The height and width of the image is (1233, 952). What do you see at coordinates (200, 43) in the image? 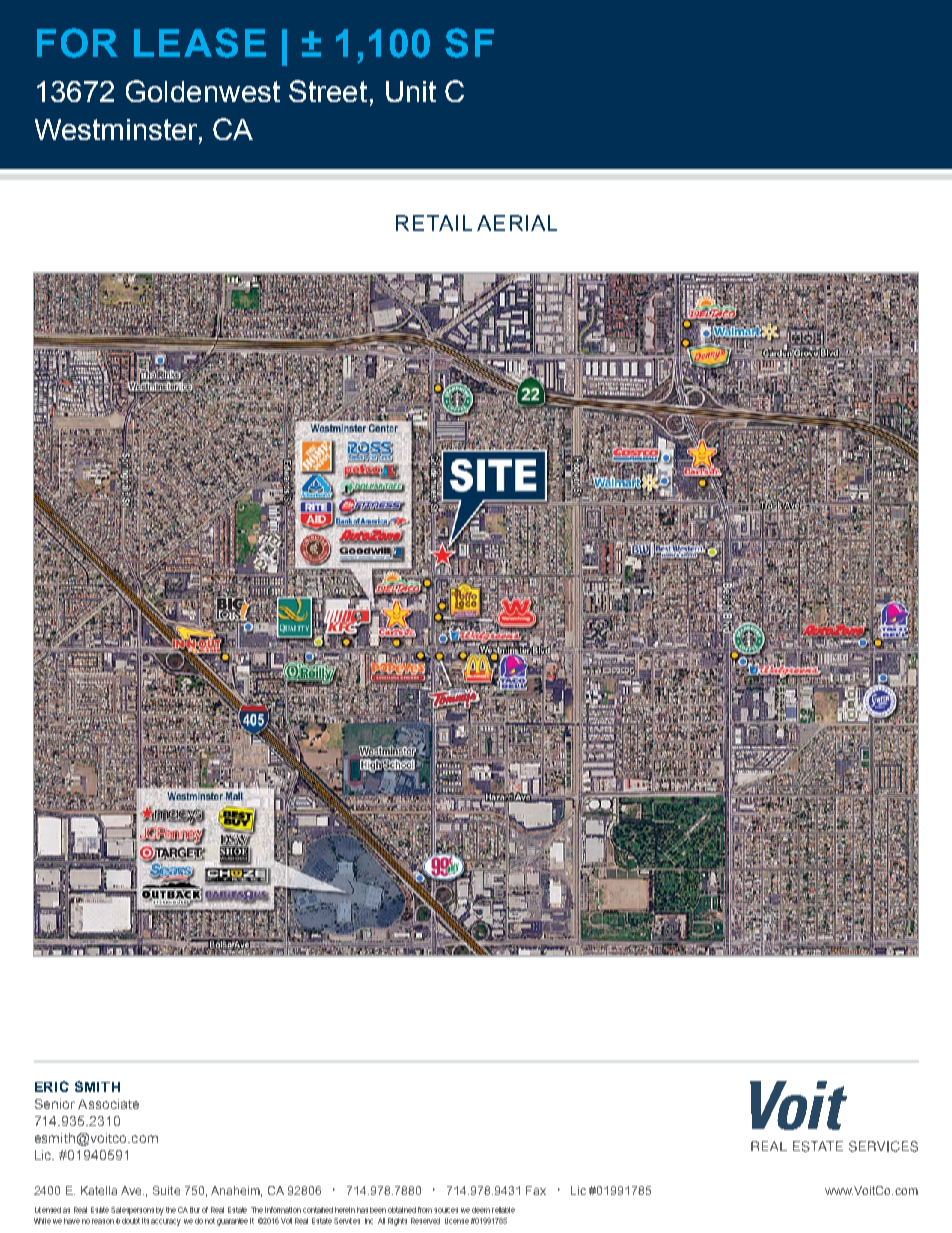
I see `LEASE` at bounding box center [200, 43].
